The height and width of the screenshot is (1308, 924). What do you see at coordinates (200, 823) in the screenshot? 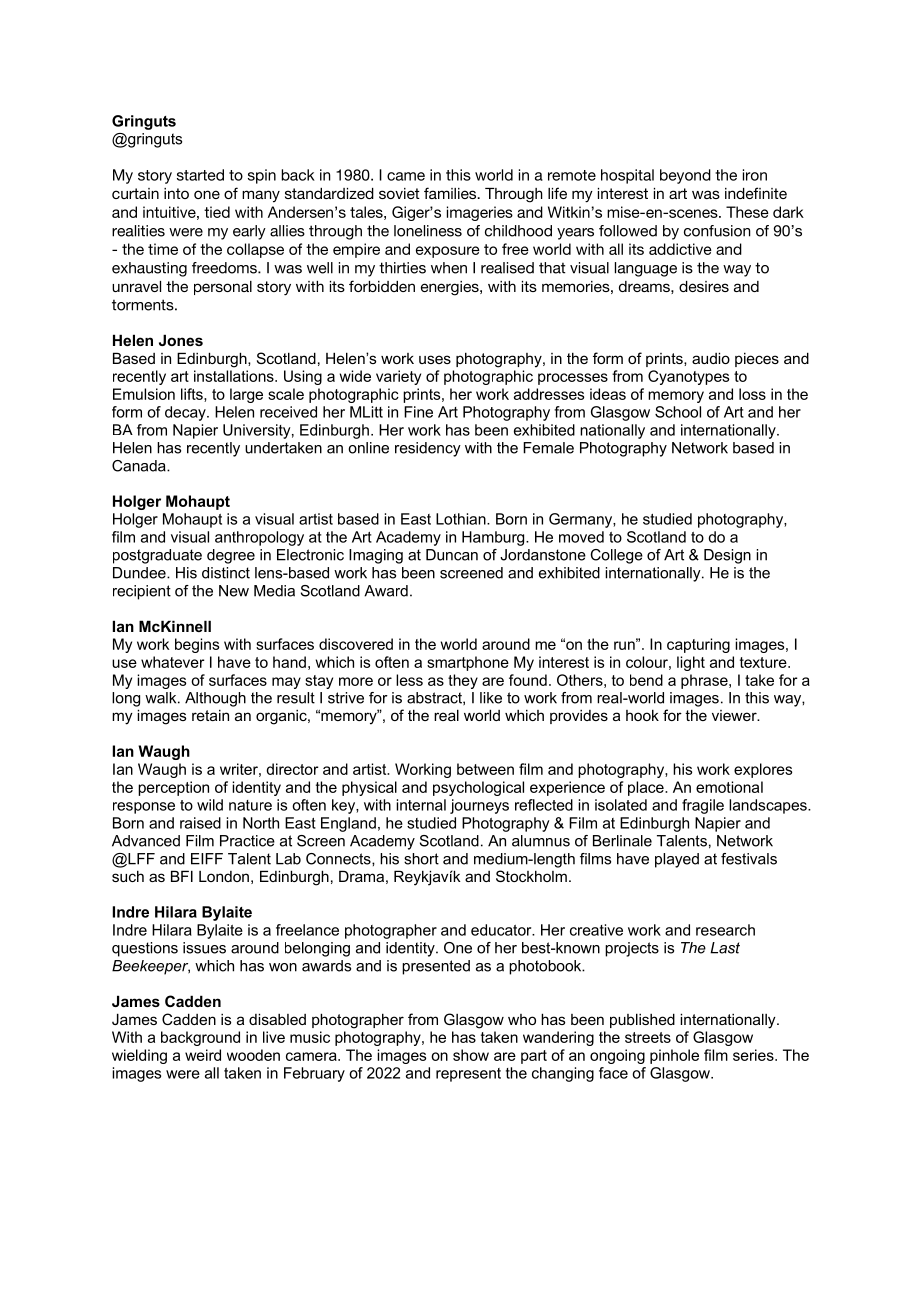
I see `raised` at bounding box center [200, 823].
